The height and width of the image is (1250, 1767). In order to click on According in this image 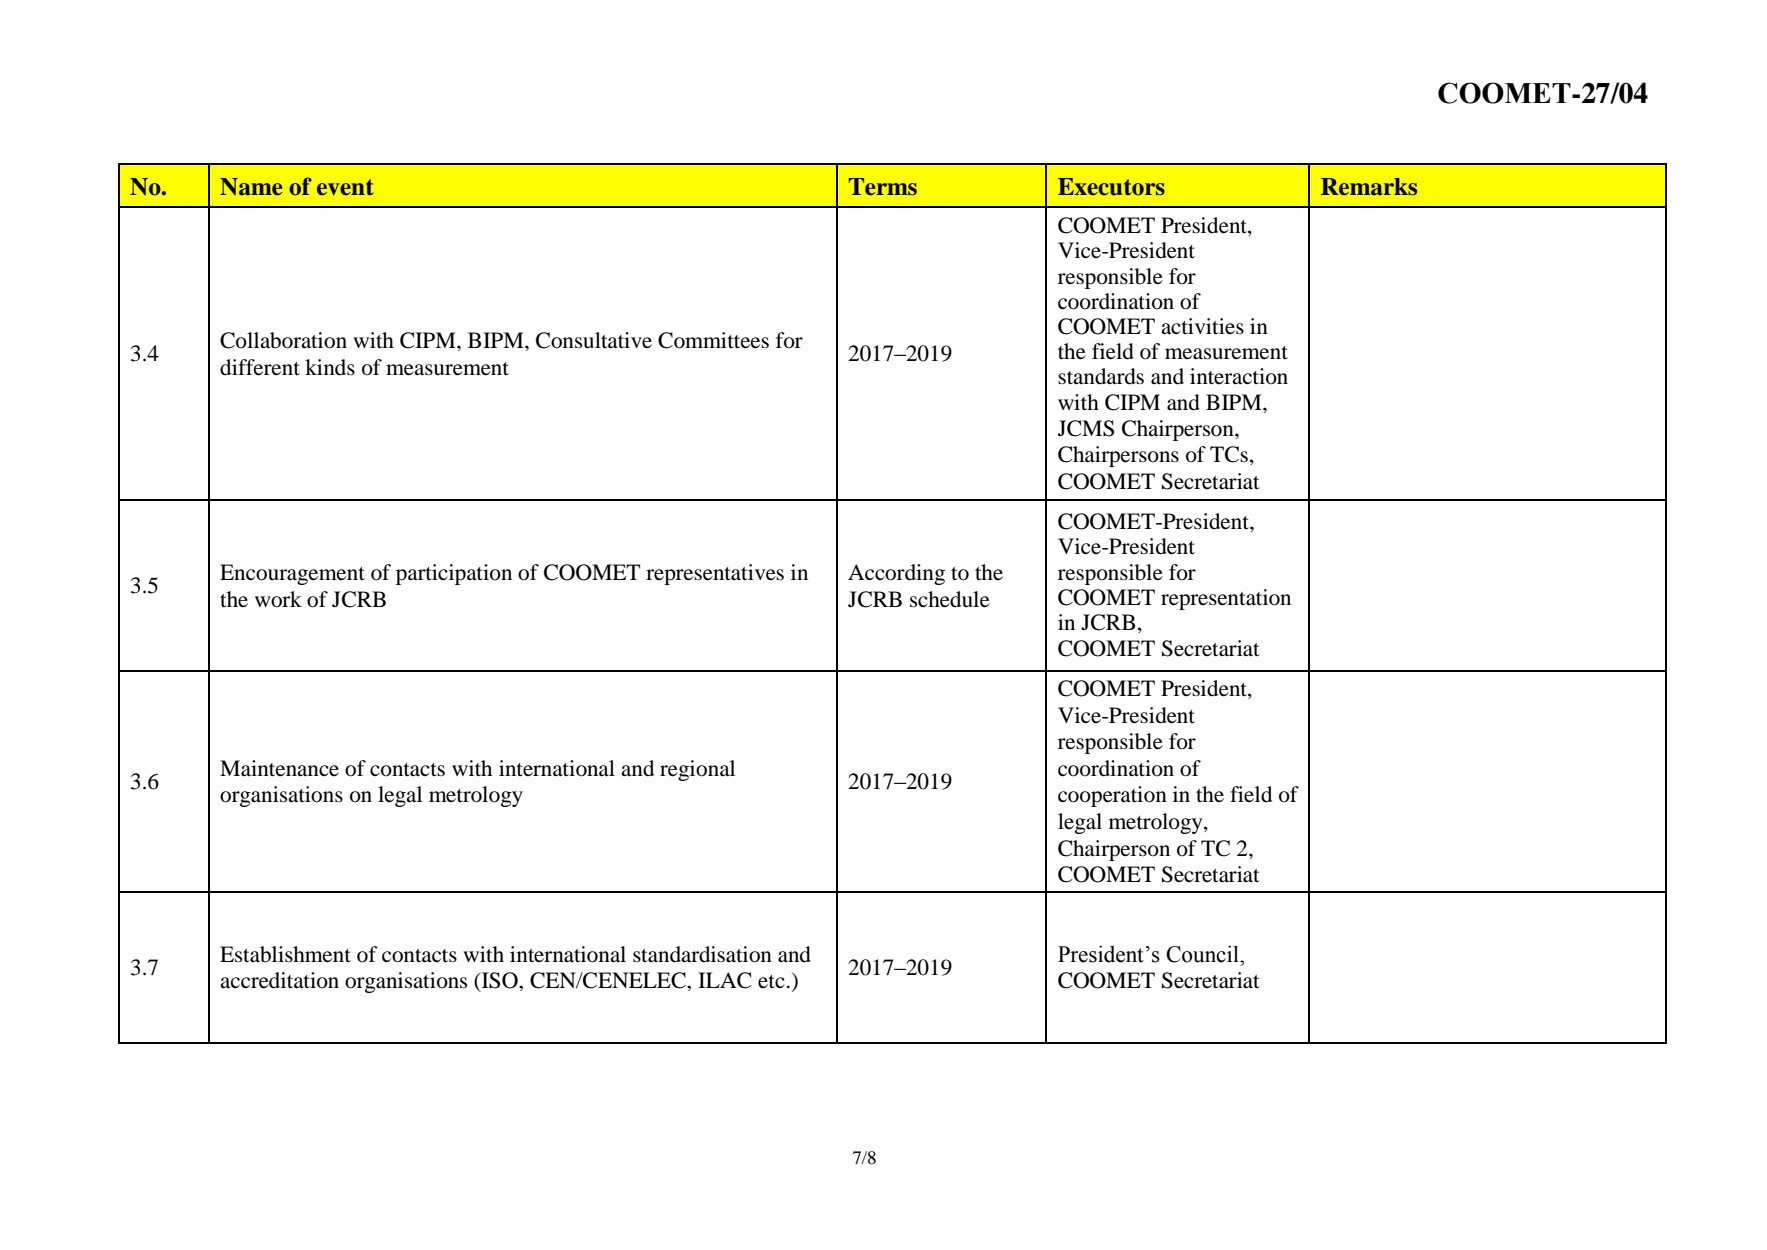, I will do `click(896, 574)`.
